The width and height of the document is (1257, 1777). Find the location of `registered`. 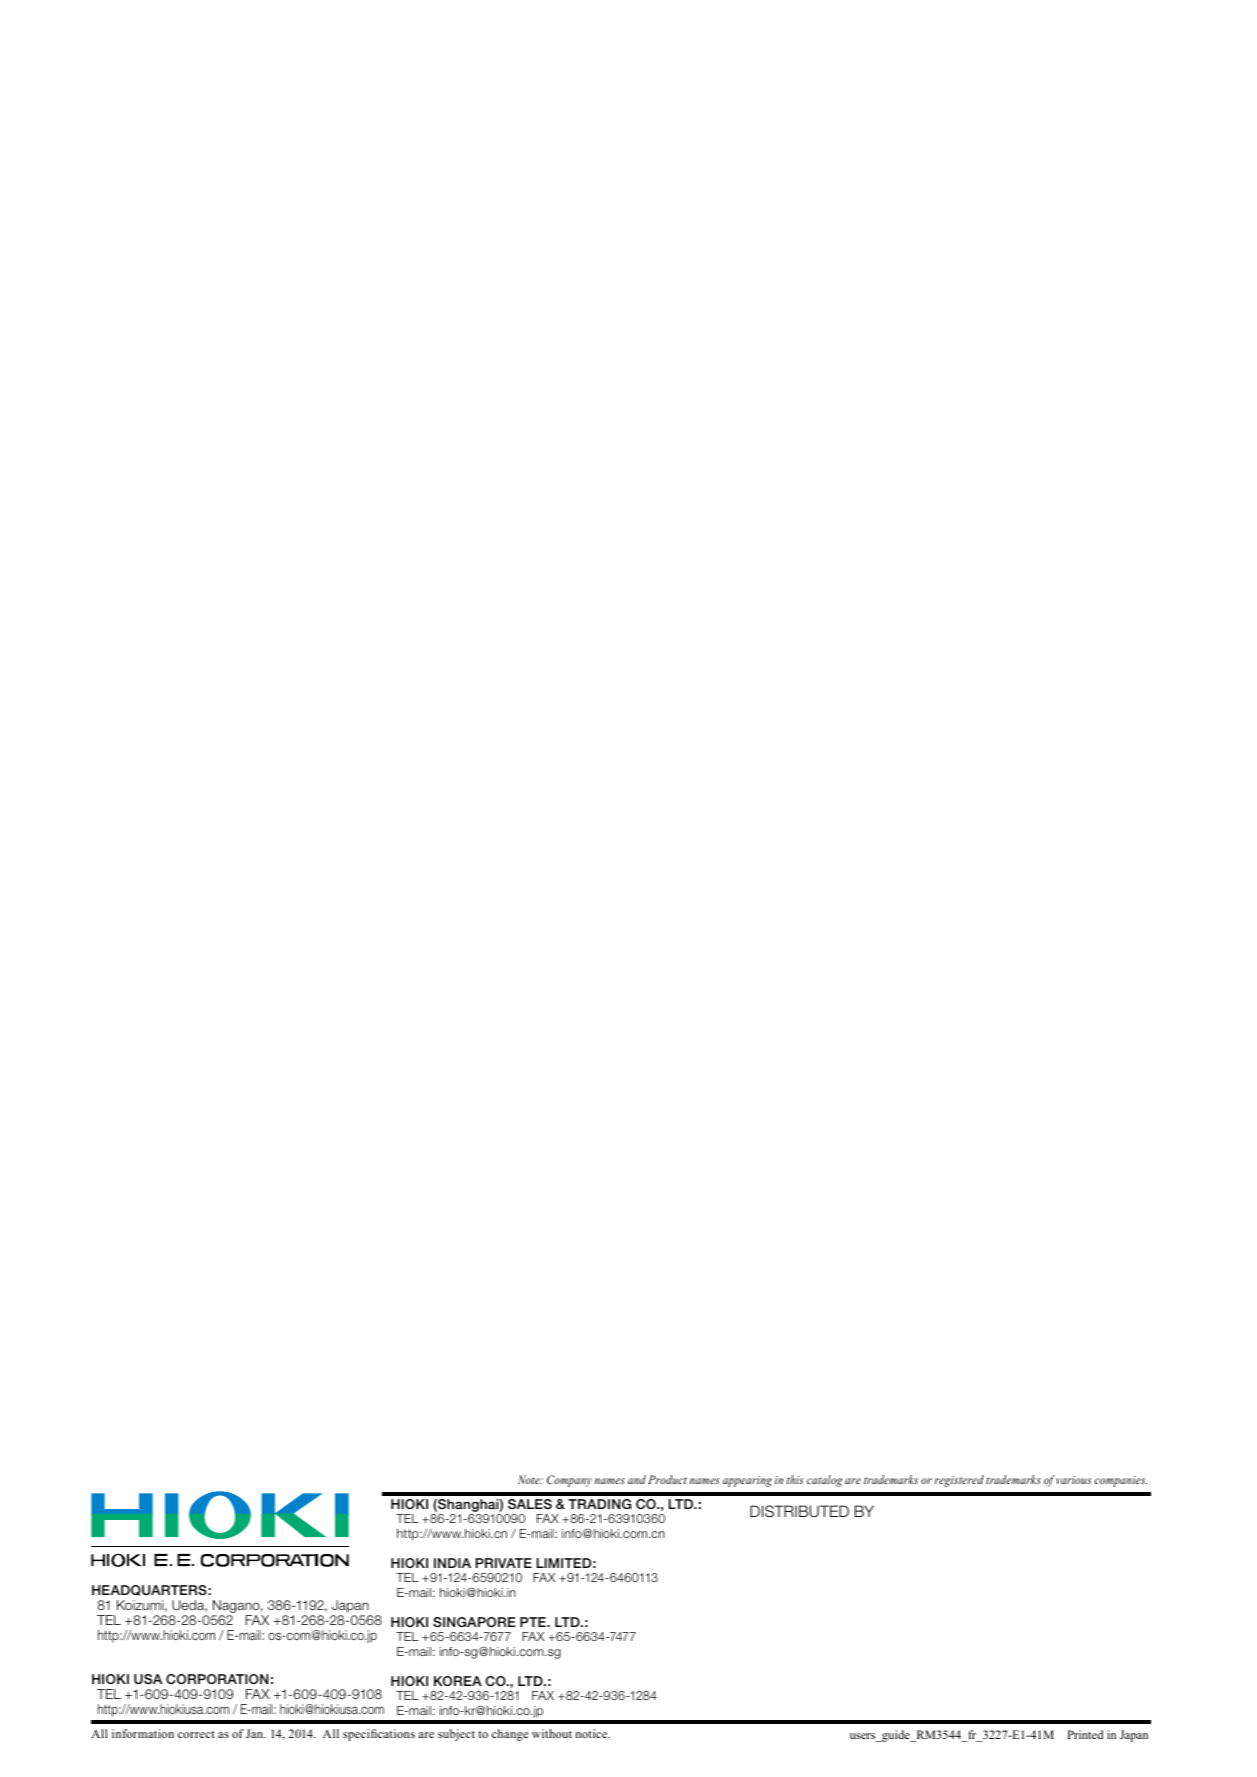

registered is located at coordinates (959, 1481).
